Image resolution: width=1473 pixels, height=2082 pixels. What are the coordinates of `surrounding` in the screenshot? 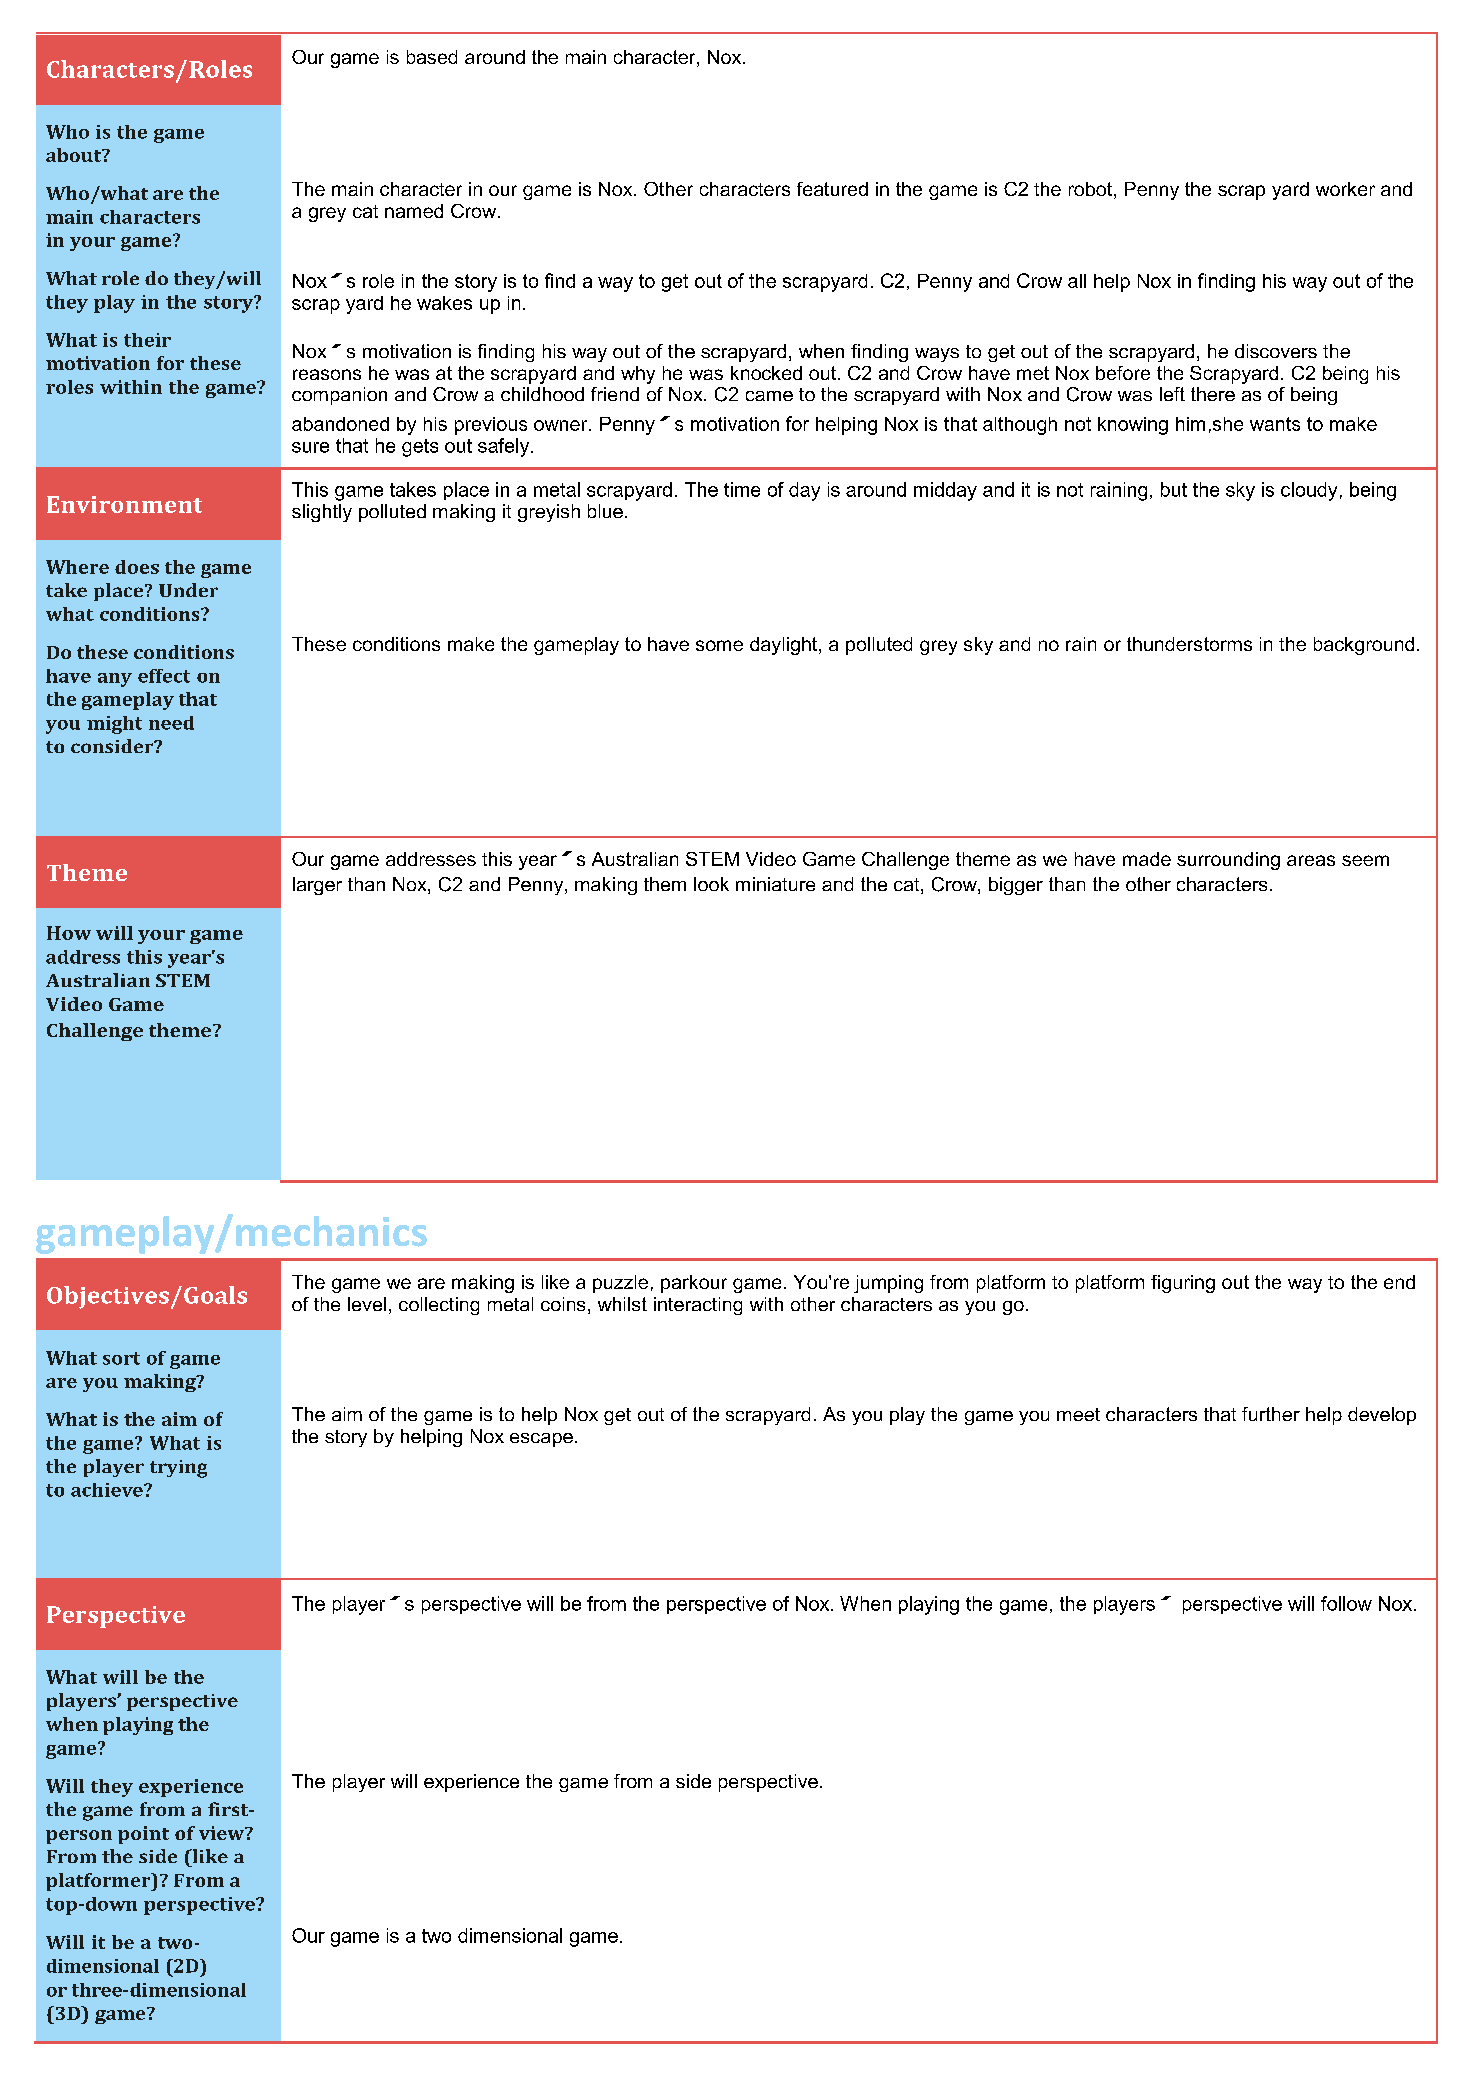 It's located at (1228, 861).
